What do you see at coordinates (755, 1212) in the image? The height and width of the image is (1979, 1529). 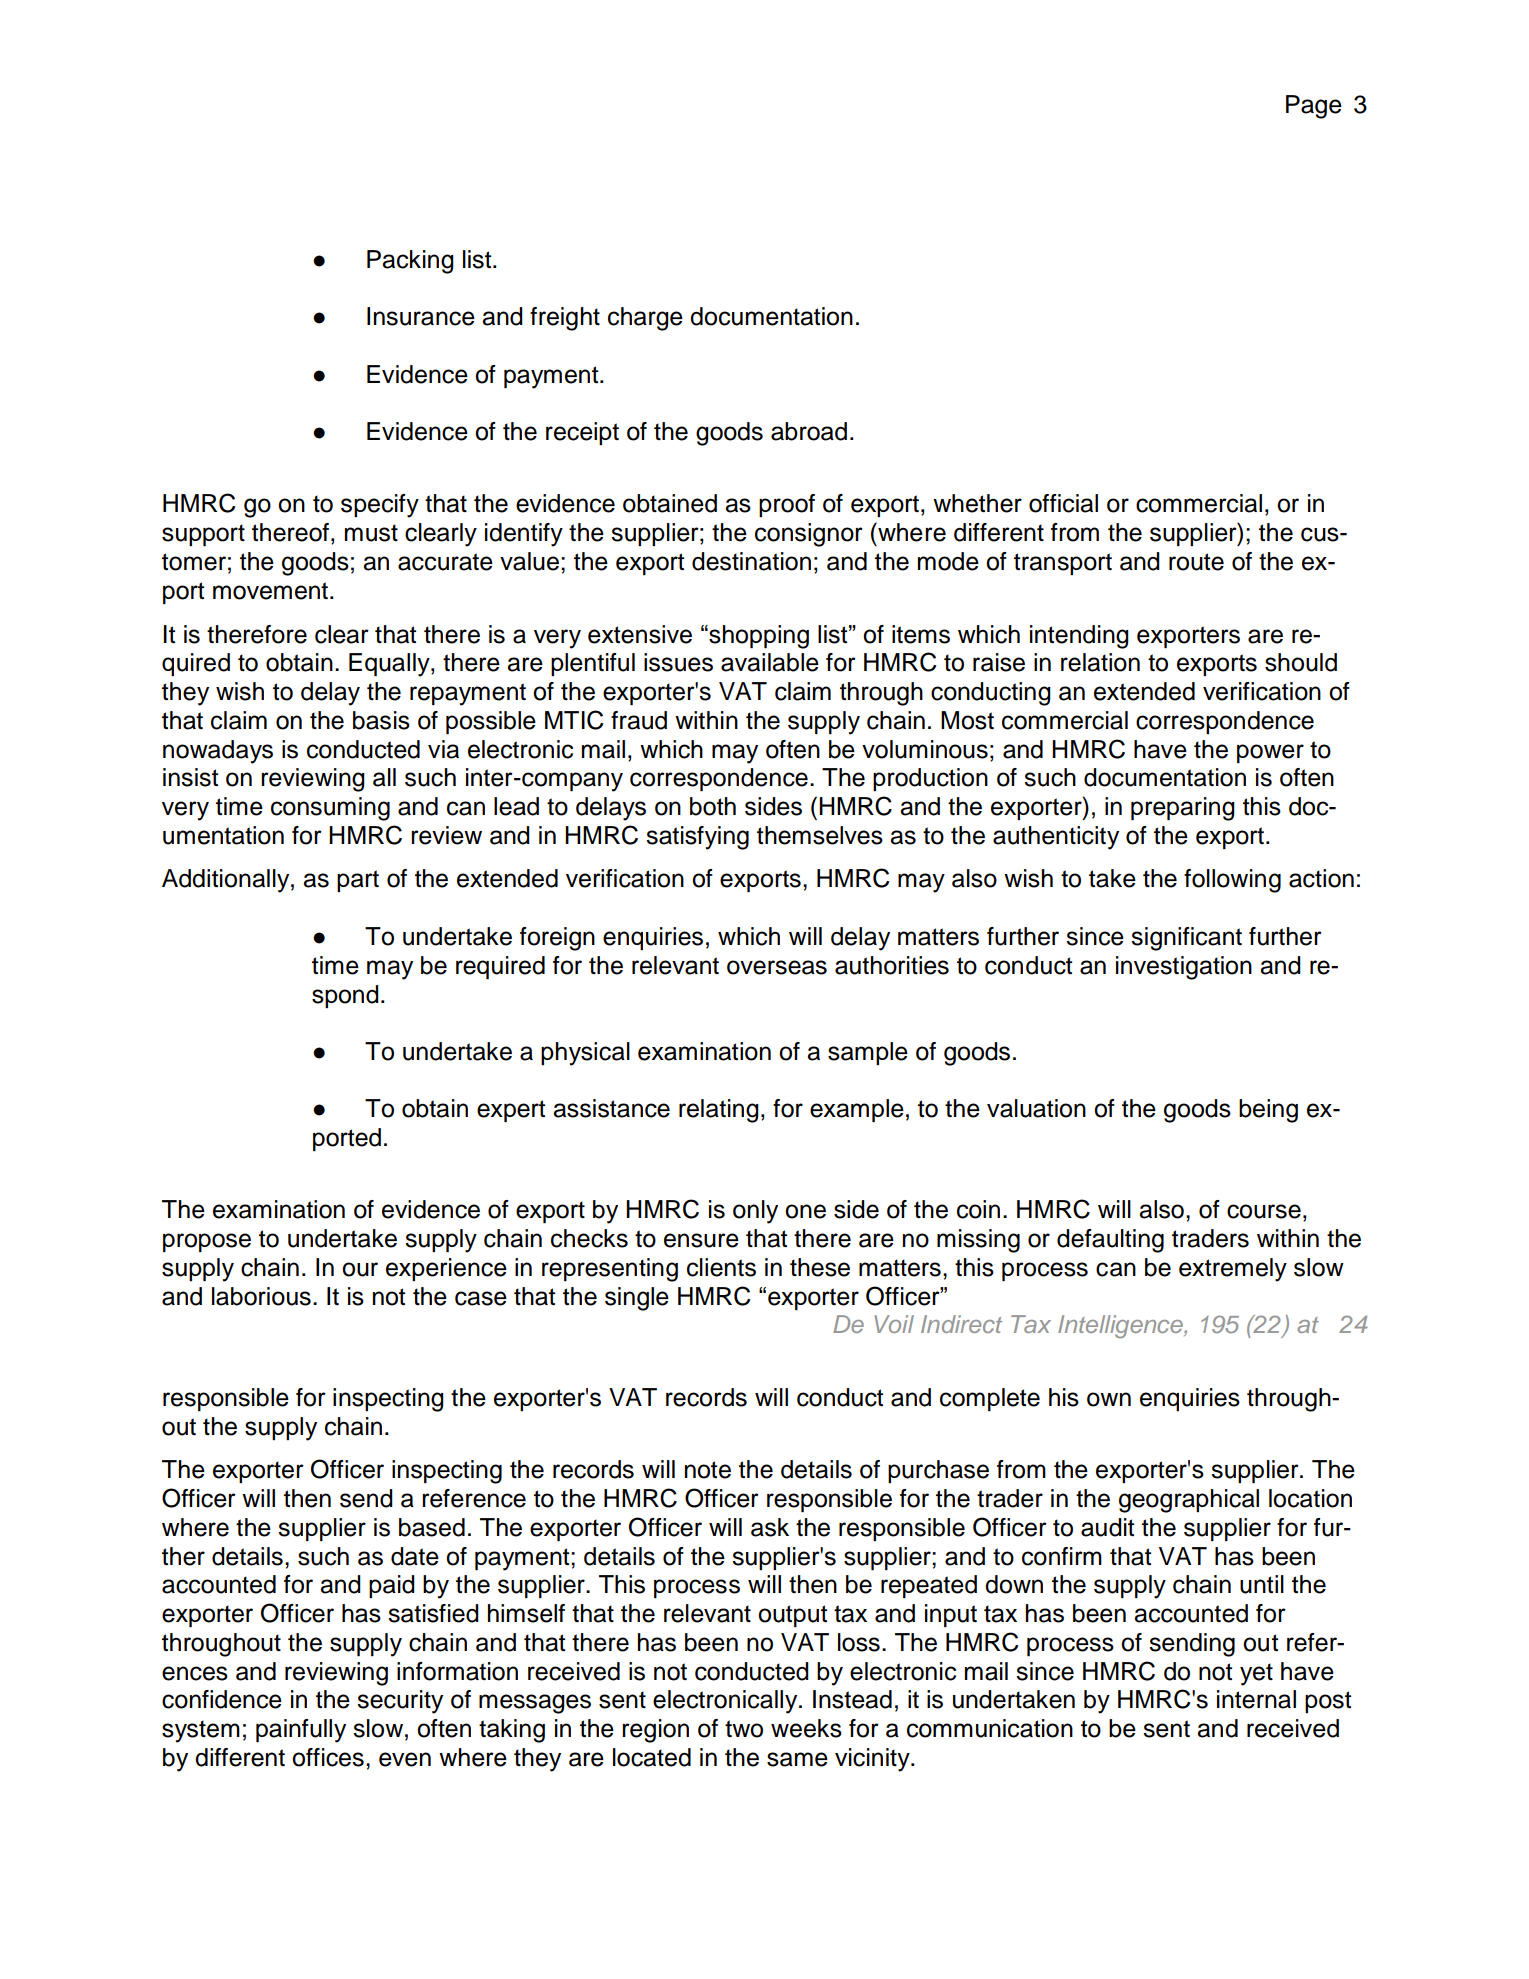 I see `only` at bounding box center [755, 1212].
